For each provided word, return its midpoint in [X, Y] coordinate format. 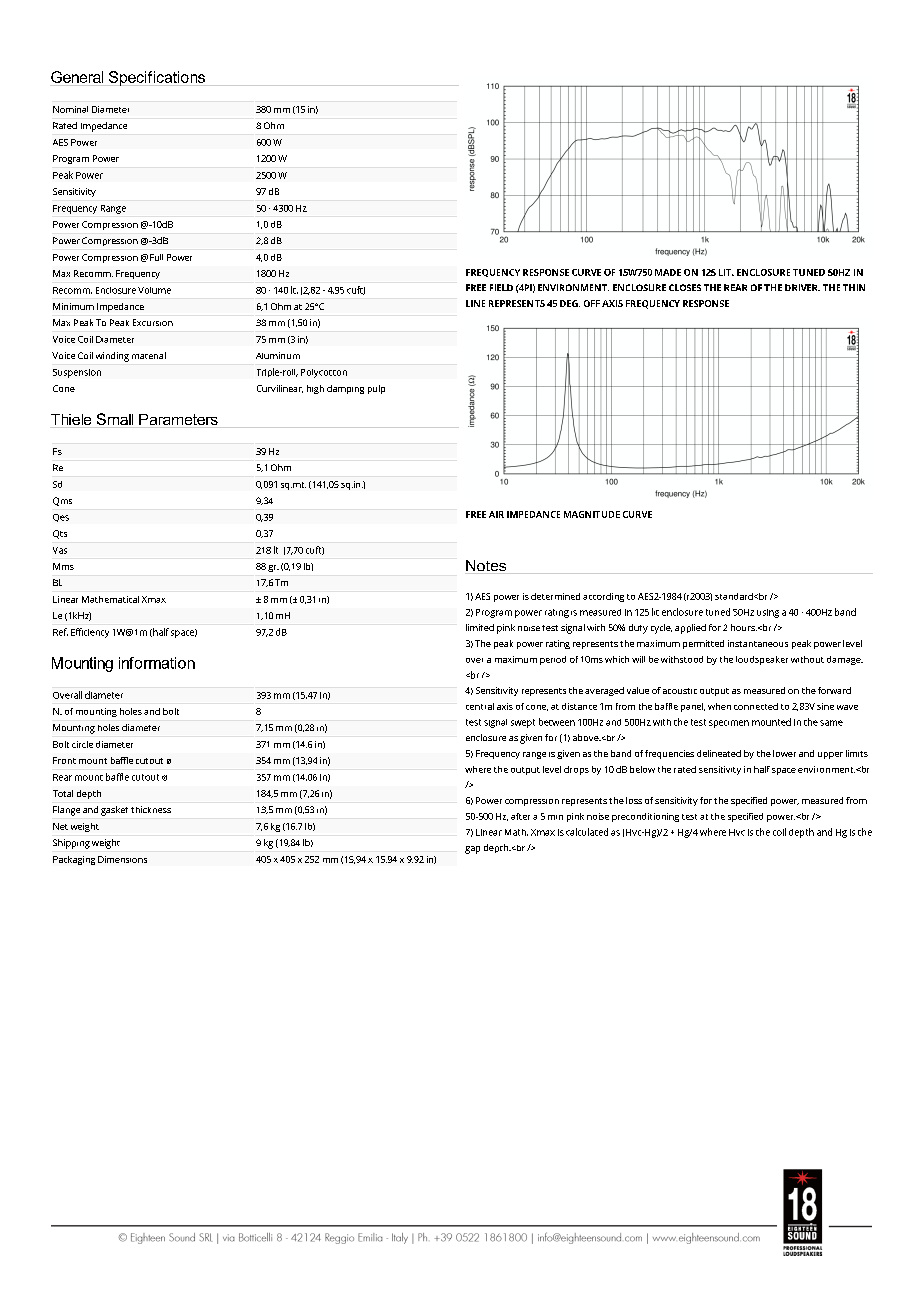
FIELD [501, 287]
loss [634, 800]
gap [472, 850]
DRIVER [802, 287]
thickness [151, 809]
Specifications [156, 78]
